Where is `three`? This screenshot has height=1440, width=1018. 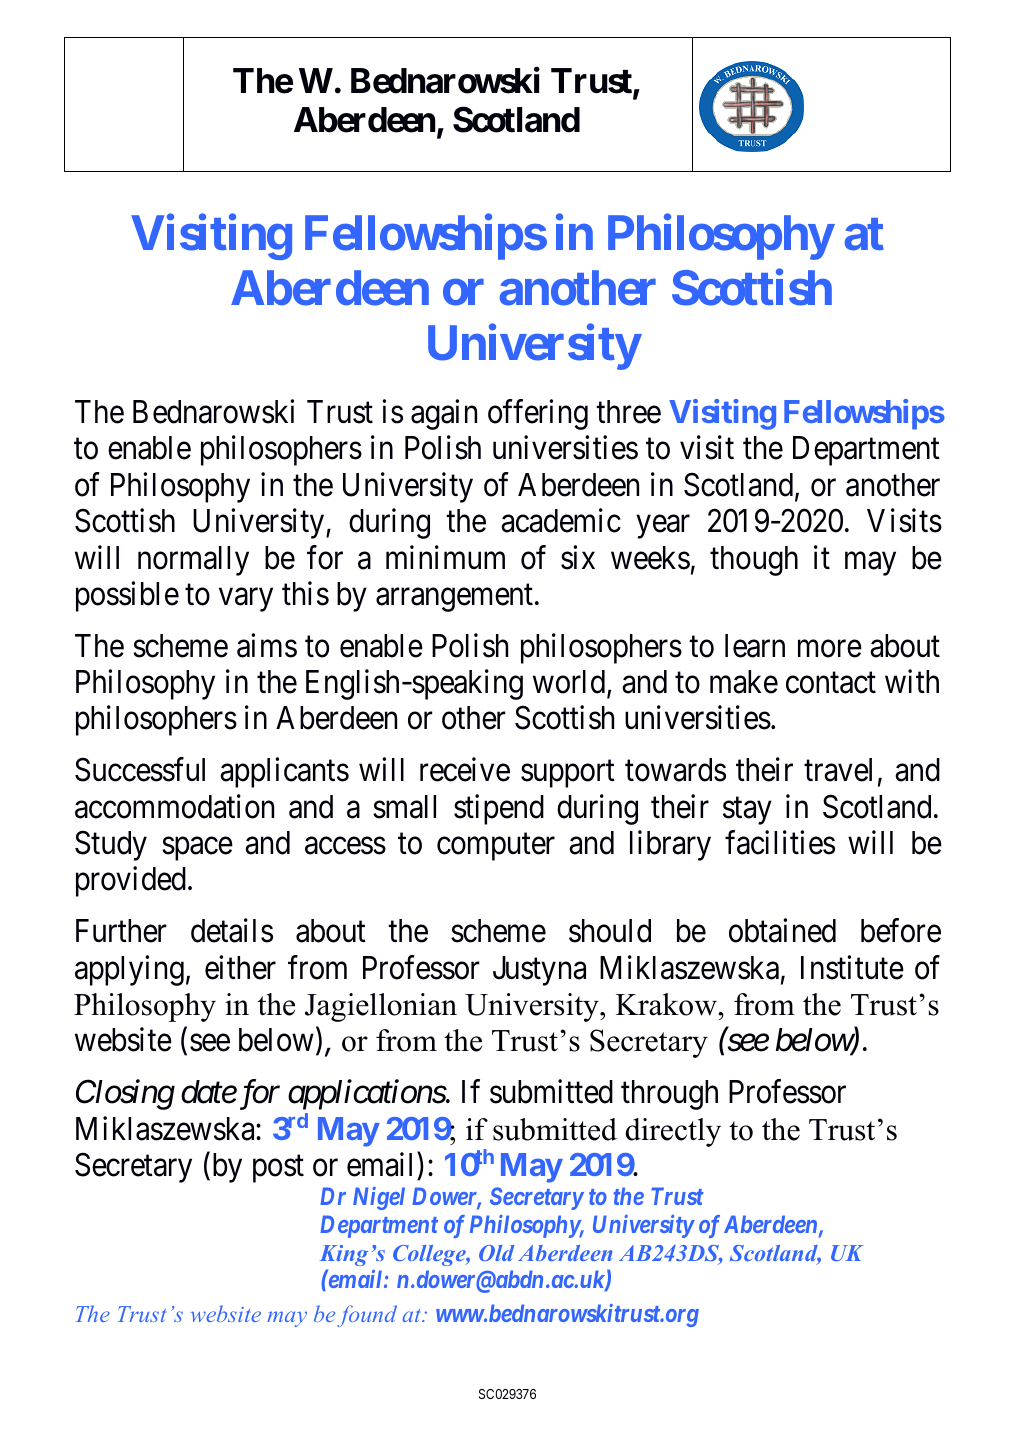 three is located at coordinates (628, 412).
